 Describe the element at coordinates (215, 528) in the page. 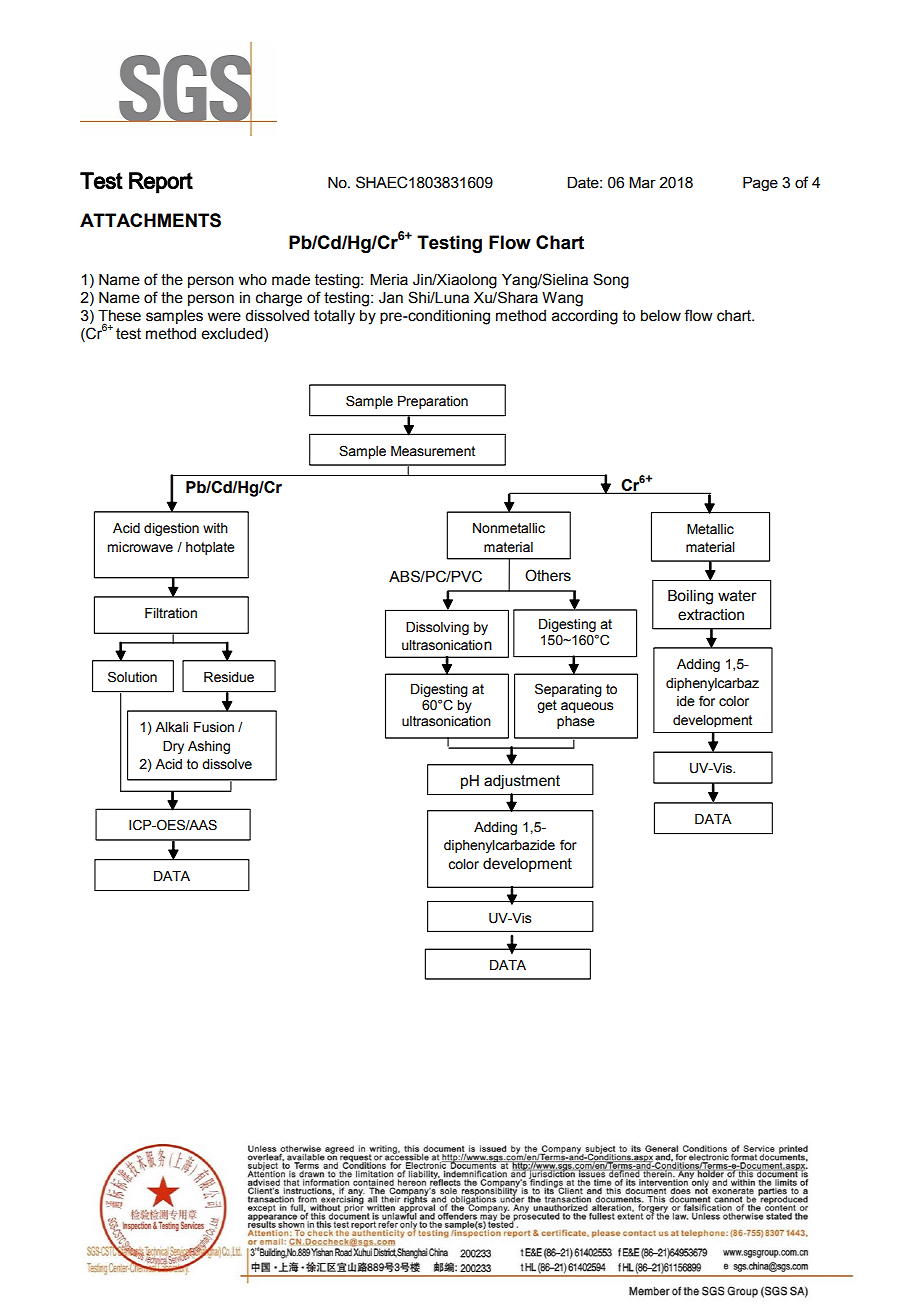

I see `with` at that location.
